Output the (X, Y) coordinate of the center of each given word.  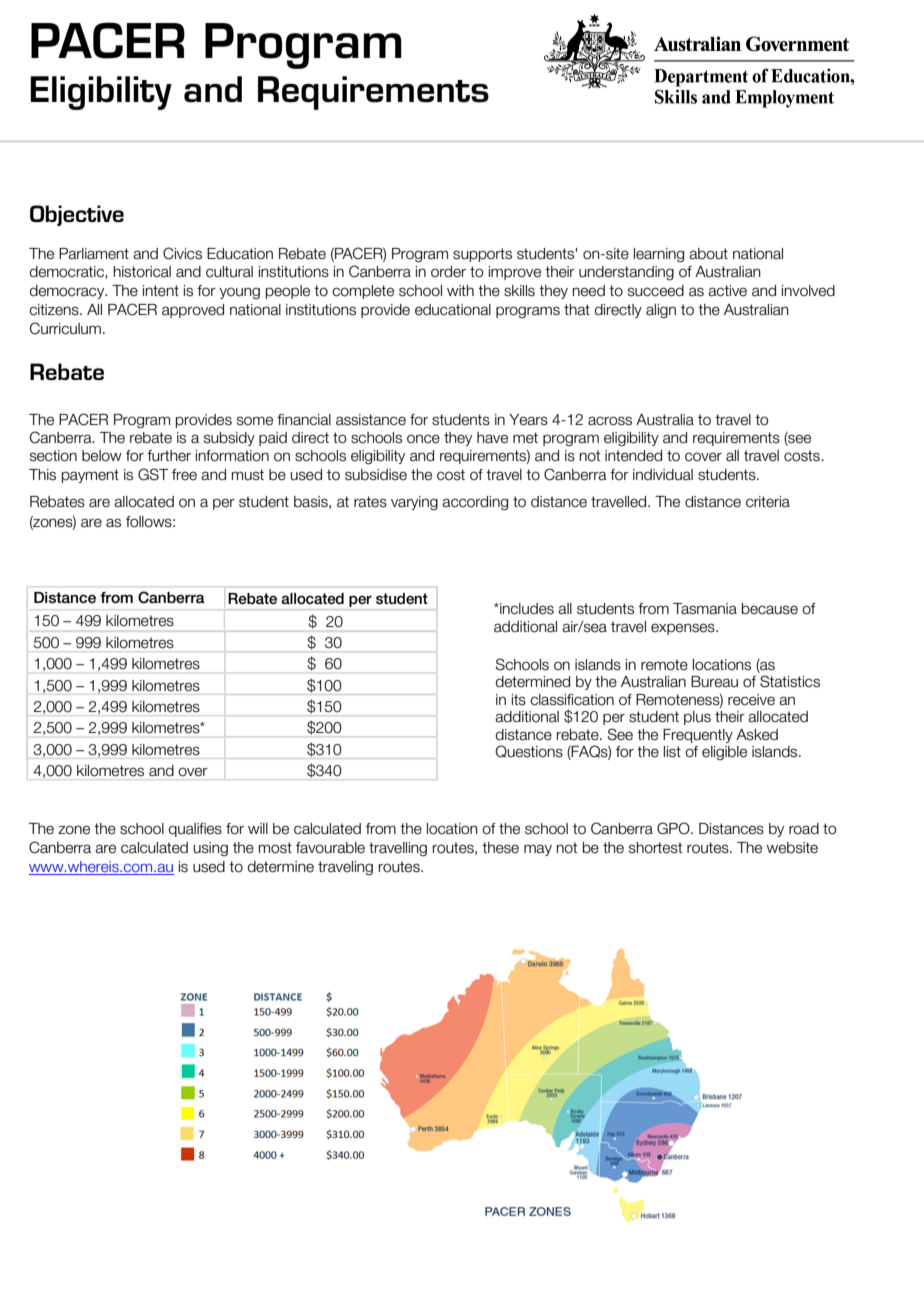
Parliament (94, 254)
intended (633, 456)
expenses (684, 629)
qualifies (195, 830)
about (708, 254)
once (423, 439)
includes (526, 609)
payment (90, 476)
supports (482, 255)
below (102, 456)
